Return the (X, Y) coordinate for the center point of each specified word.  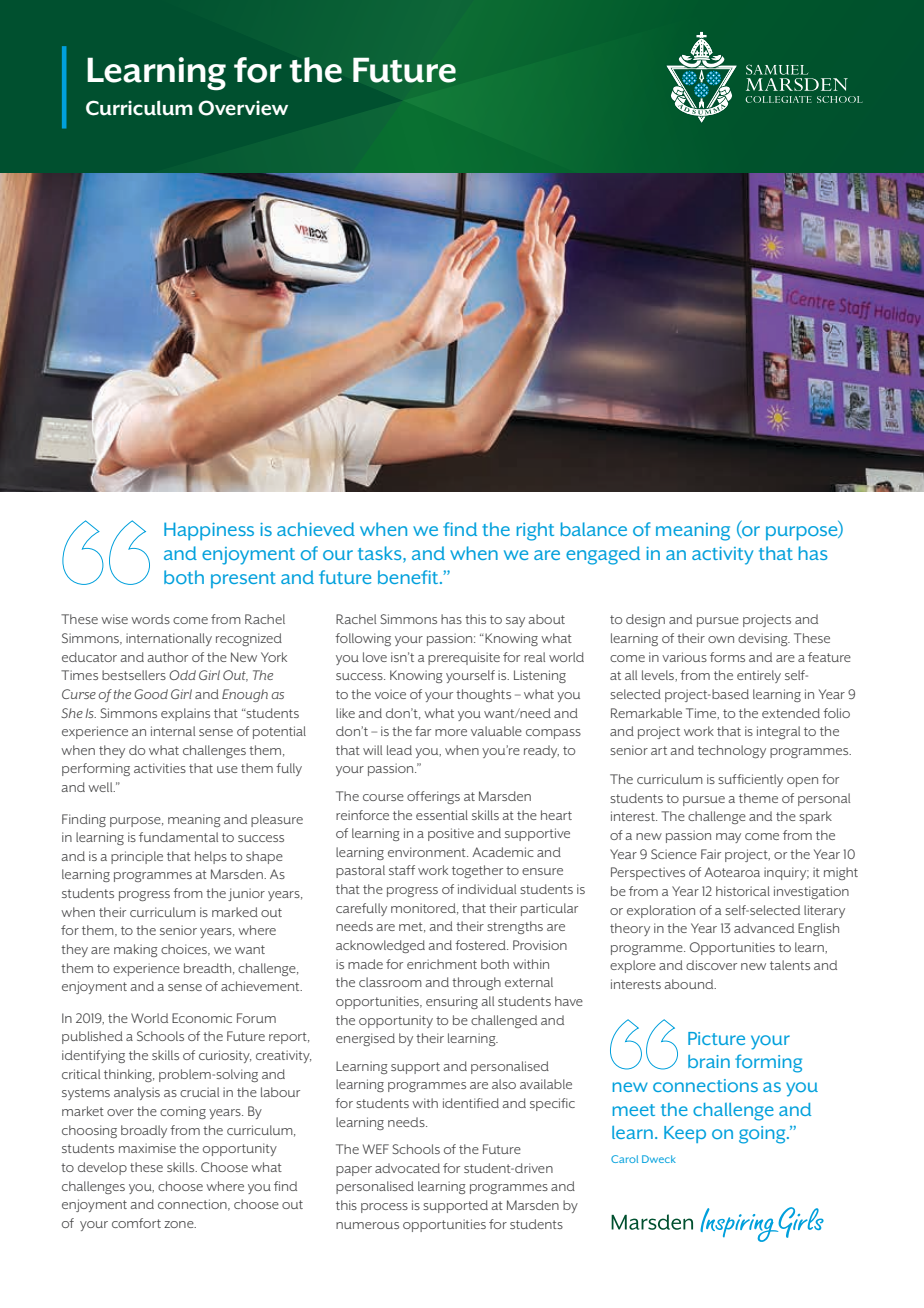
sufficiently (750, 780)
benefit (409, 577)
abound (690, 984)
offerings (433, 797)
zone (180, 1224)
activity (722, 556)
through (476, 983)
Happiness (209, 531)
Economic (202, 1018)
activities (160, 768)
